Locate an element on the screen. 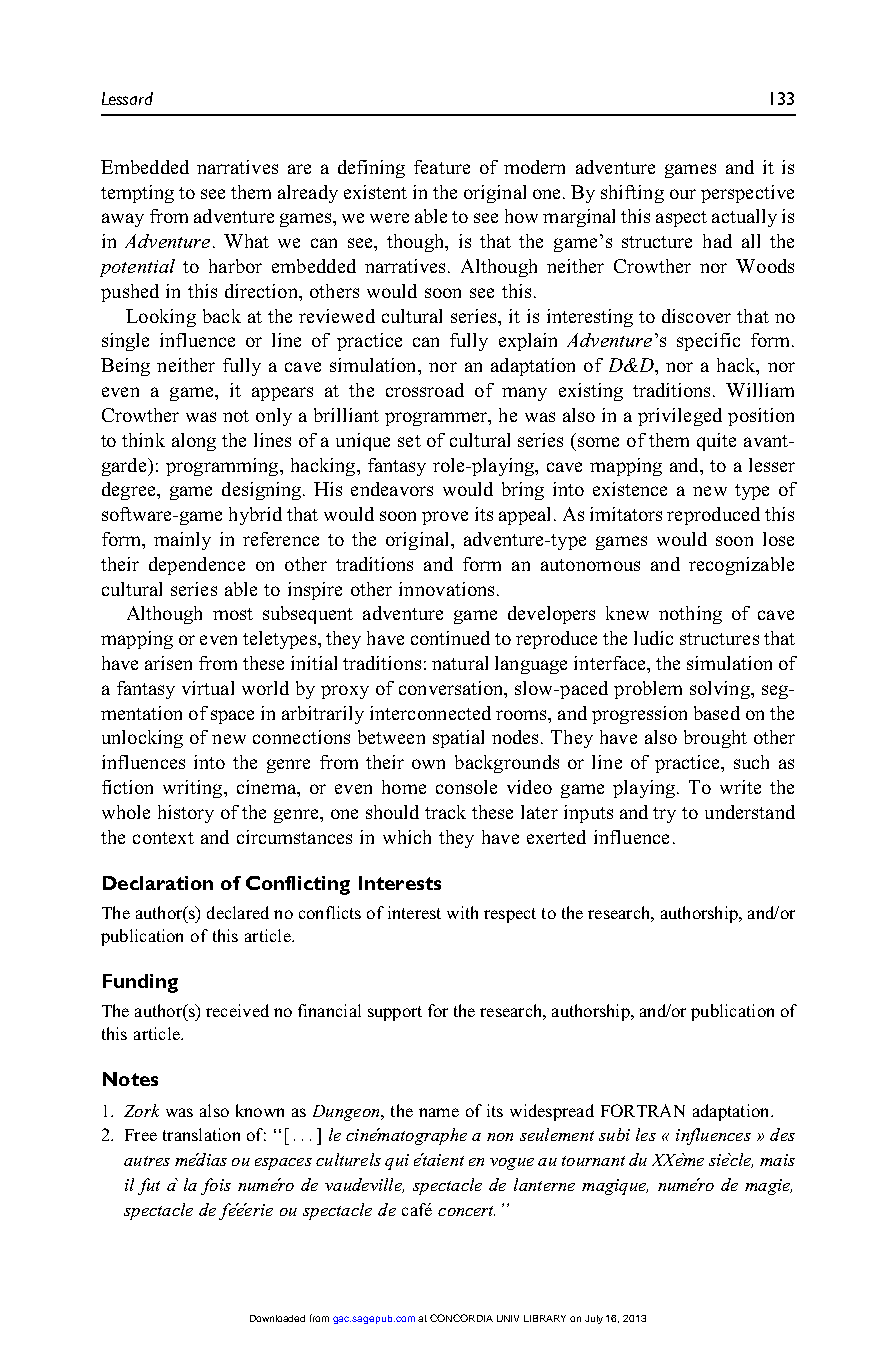 The height and width of the screenshot is (1345, 896). aspect is located at coordinates (681, 219).
